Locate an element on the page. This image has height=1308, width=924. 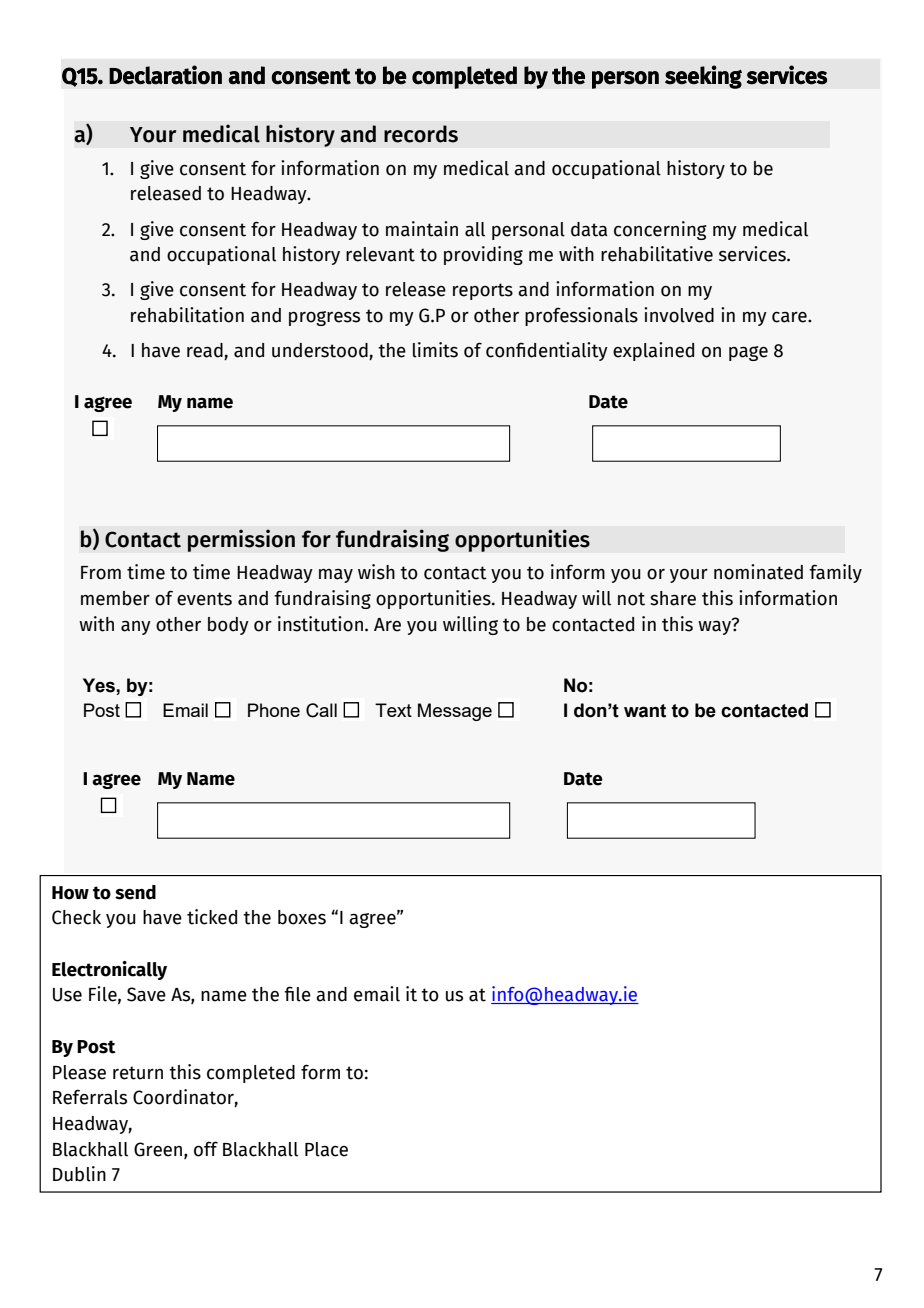
Declaration is located at coordinates (165, 75).
